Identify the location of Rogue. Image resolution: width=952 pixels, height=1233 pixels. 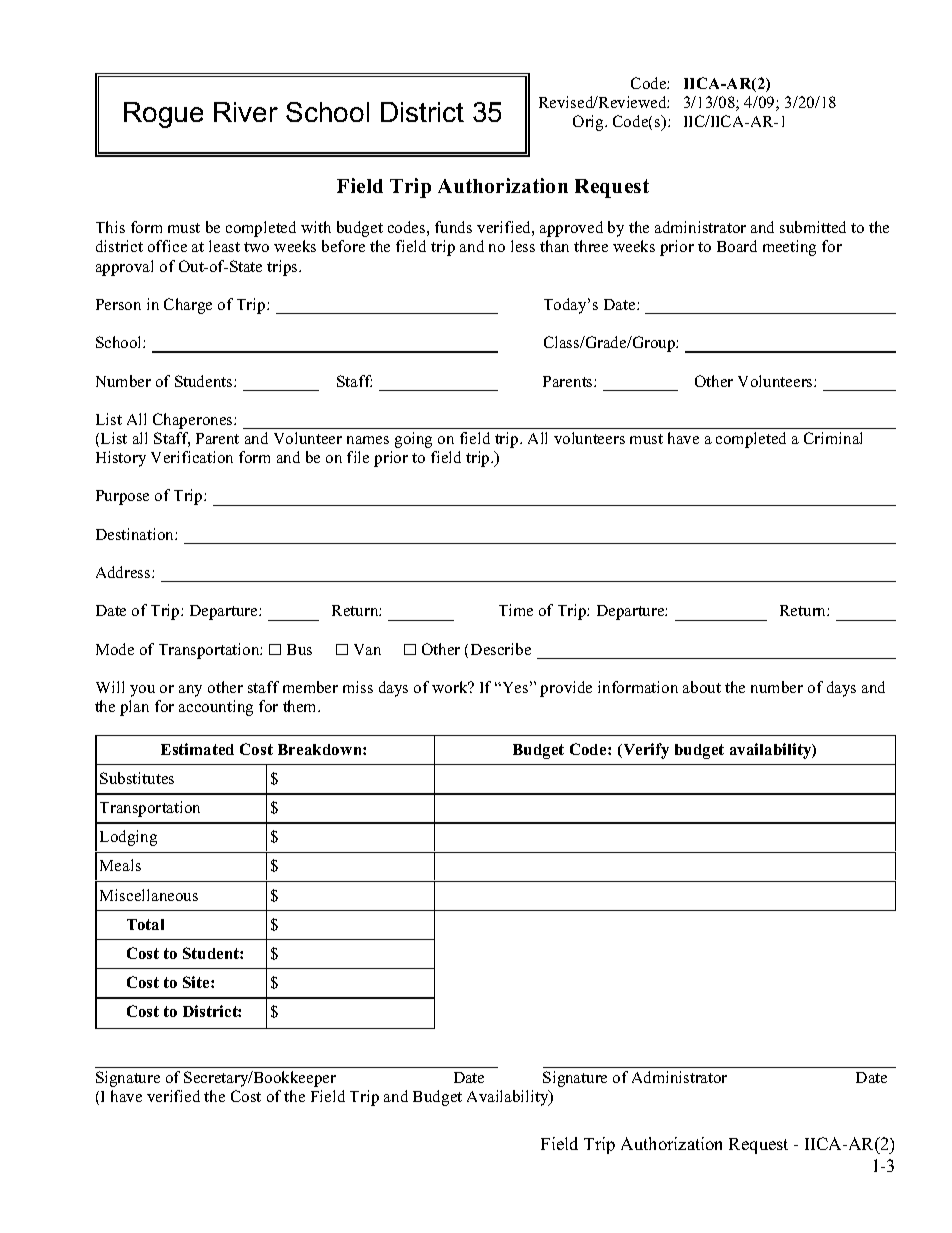
(163, 115).
